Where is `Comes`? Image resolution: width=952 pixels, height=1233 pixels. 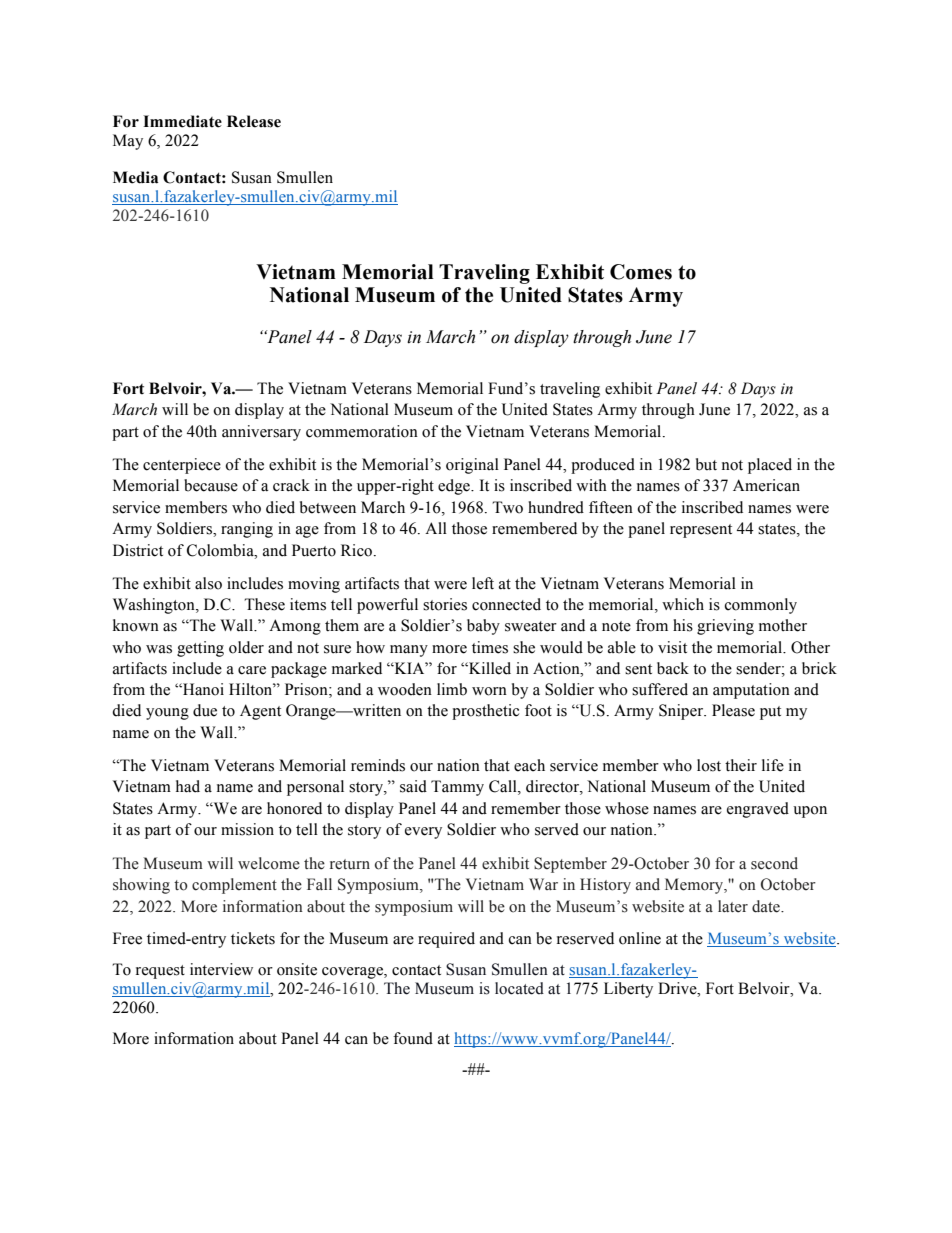
Comes is located at coordinates (641, 272).
